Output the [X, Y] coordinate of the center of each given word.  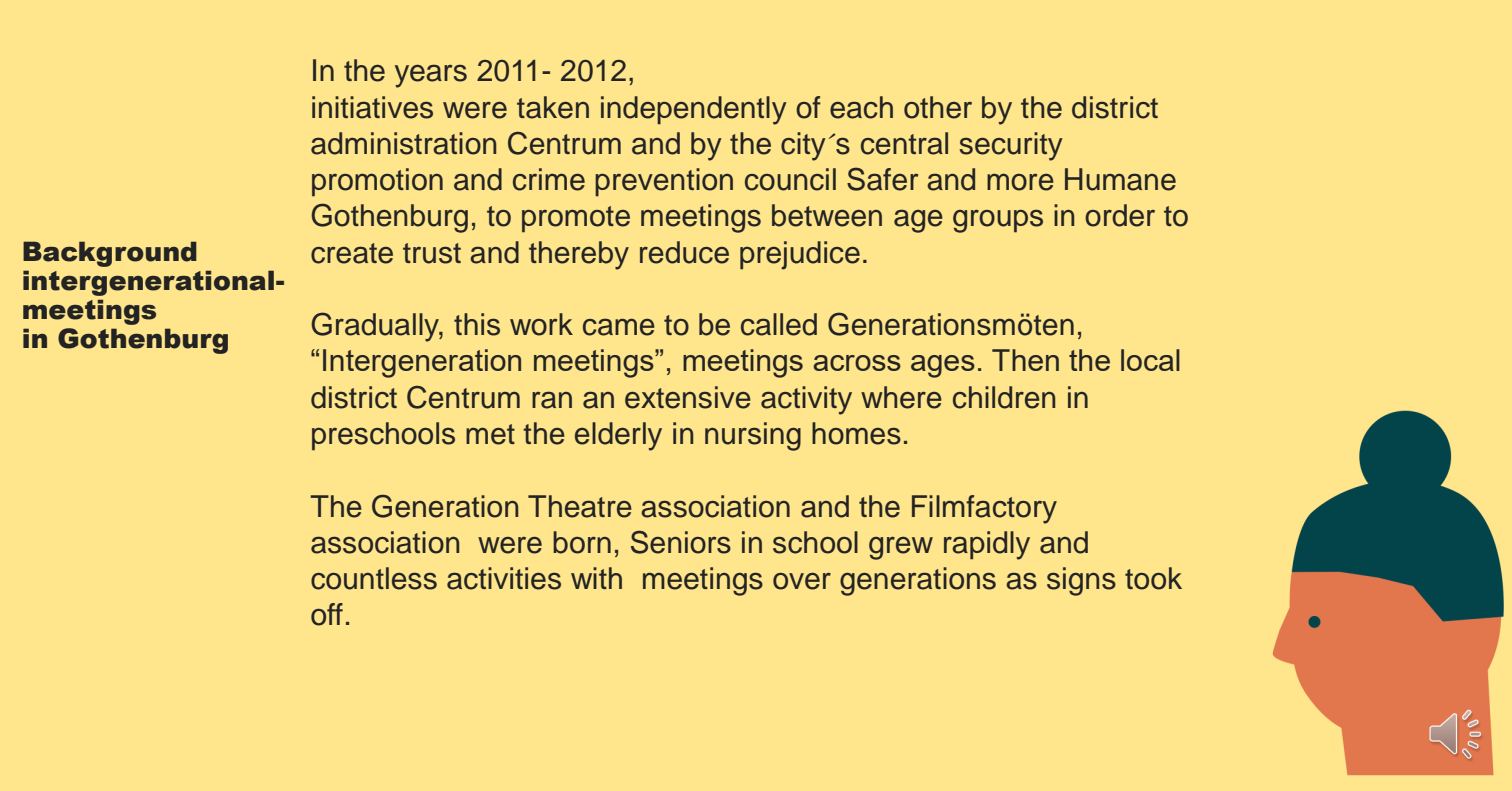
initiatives [372, 107]
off [327, 614]
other [938, 107]
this [477, 324]
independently [694, 110]
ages [943, 366]
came [619, 327]
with [596, 578]
